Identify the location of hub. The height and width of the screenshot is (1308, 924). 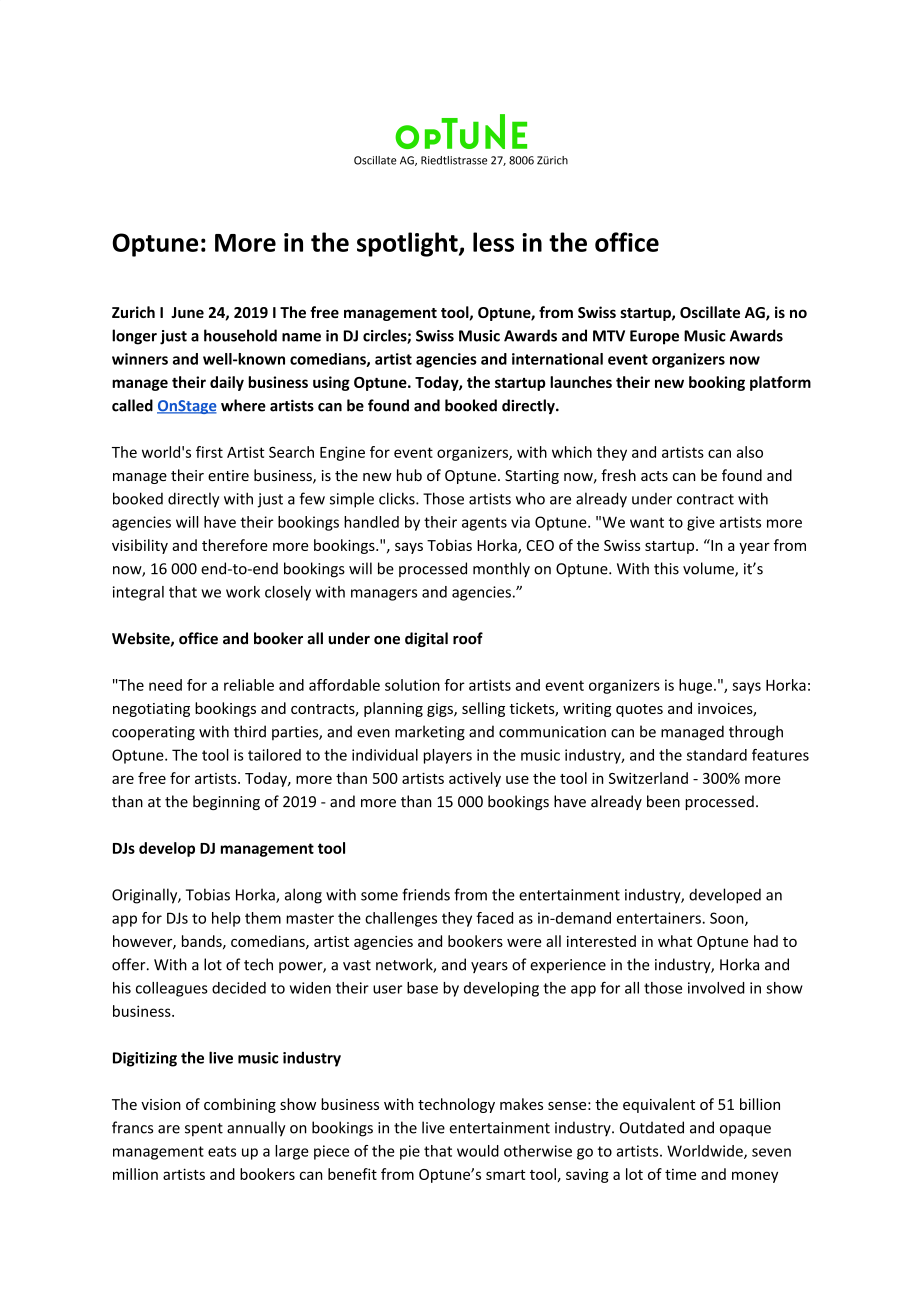
(409, 475).
